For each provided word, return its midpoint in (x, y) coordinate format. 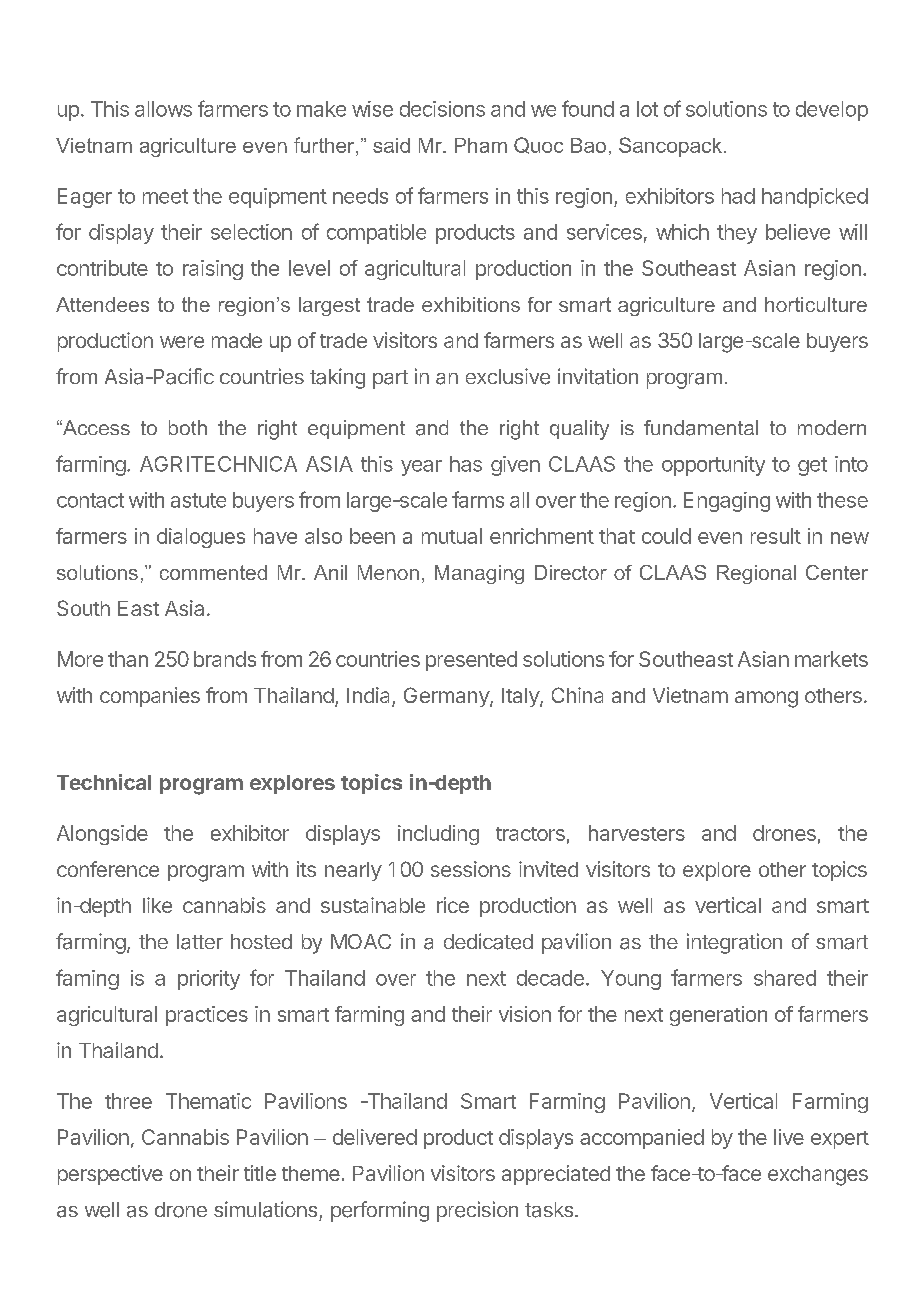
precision (477, 1211)
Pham (481, 145)
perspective (110, 1175)
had (738, 196)
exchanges (818, 1176)
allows (163, 109)
